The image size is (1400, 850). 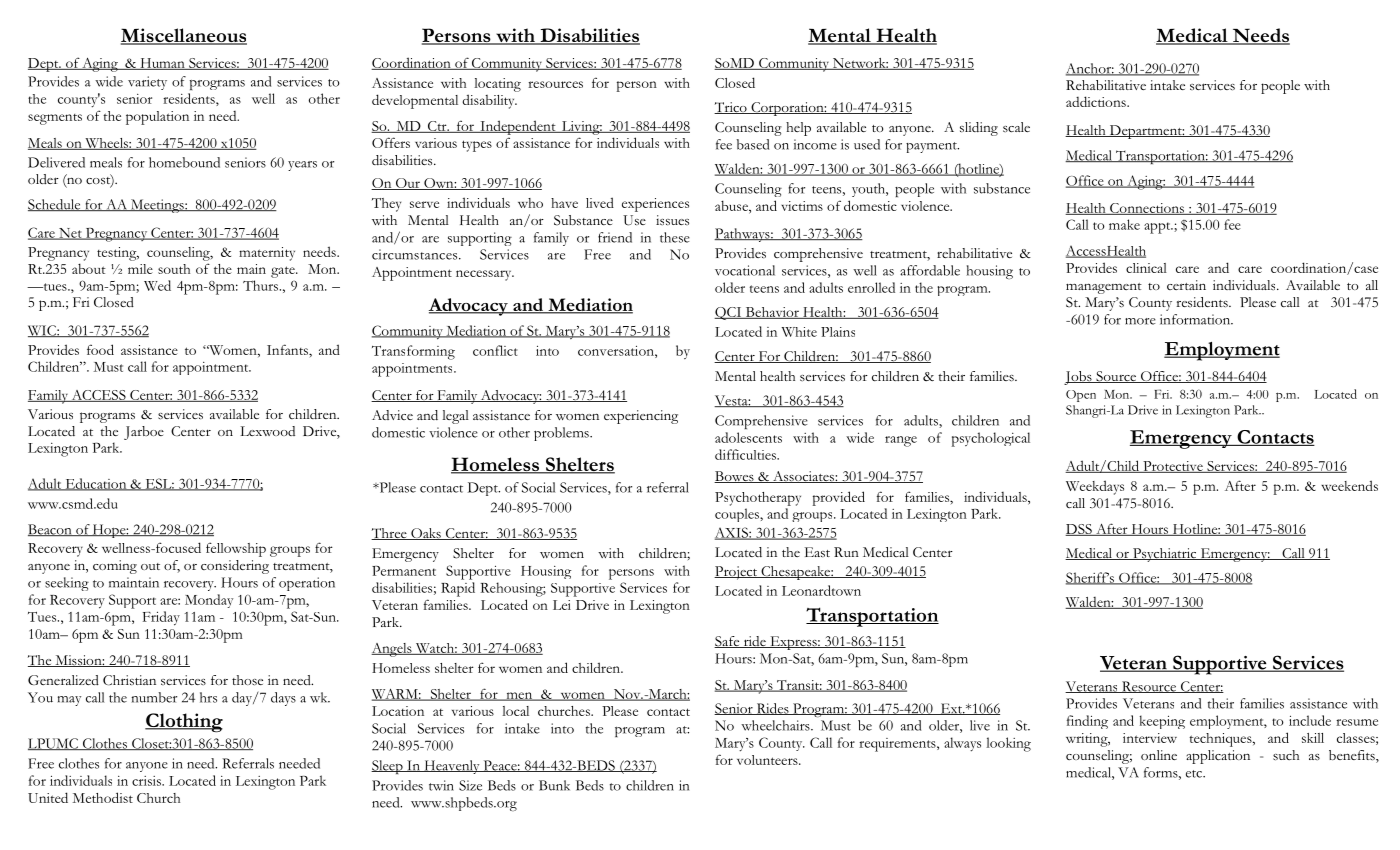 I want to click on East, so click(x=817, y=552).
